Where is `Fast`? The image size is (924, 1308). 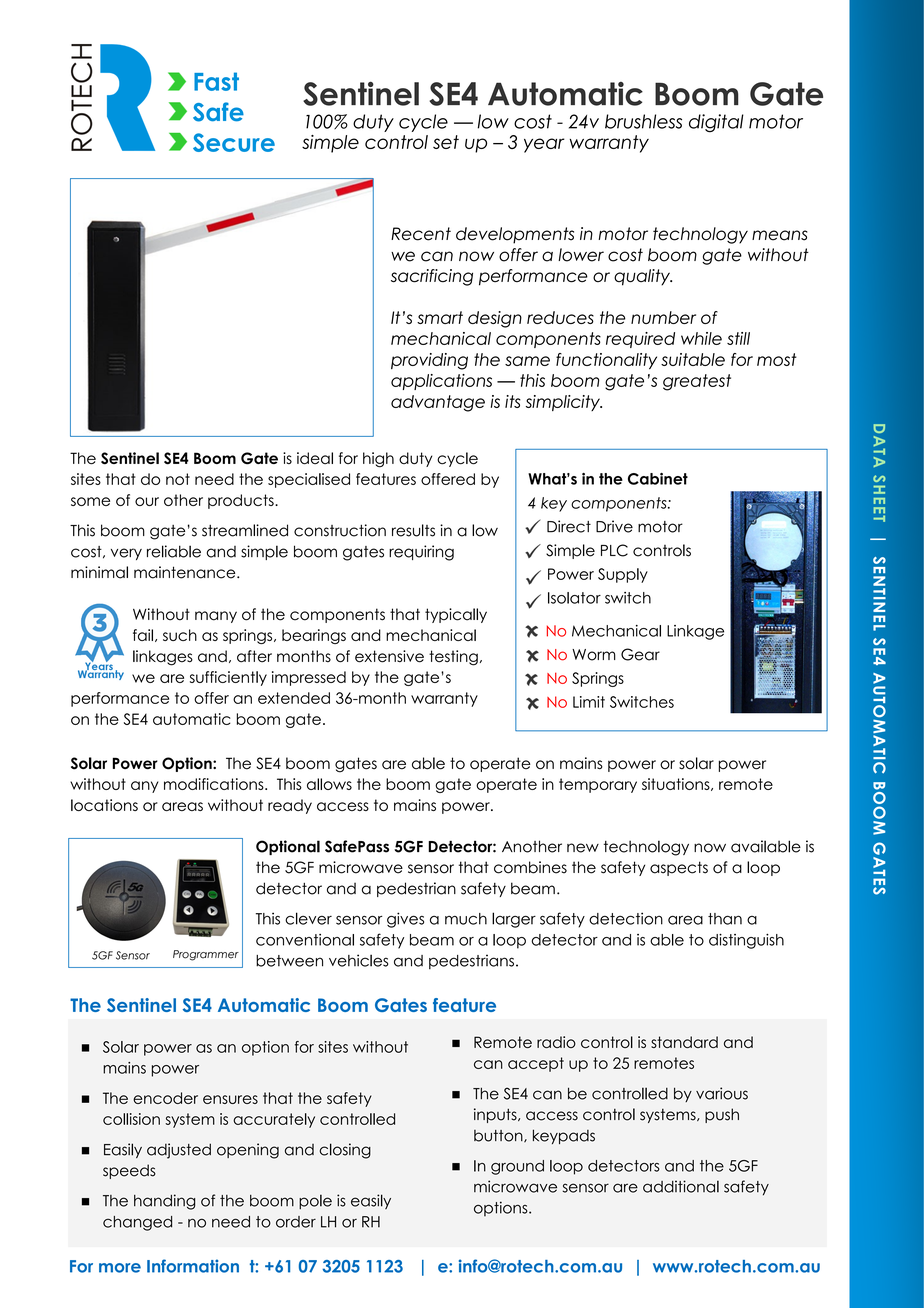 Fast is located at coordinates (216, 81).
